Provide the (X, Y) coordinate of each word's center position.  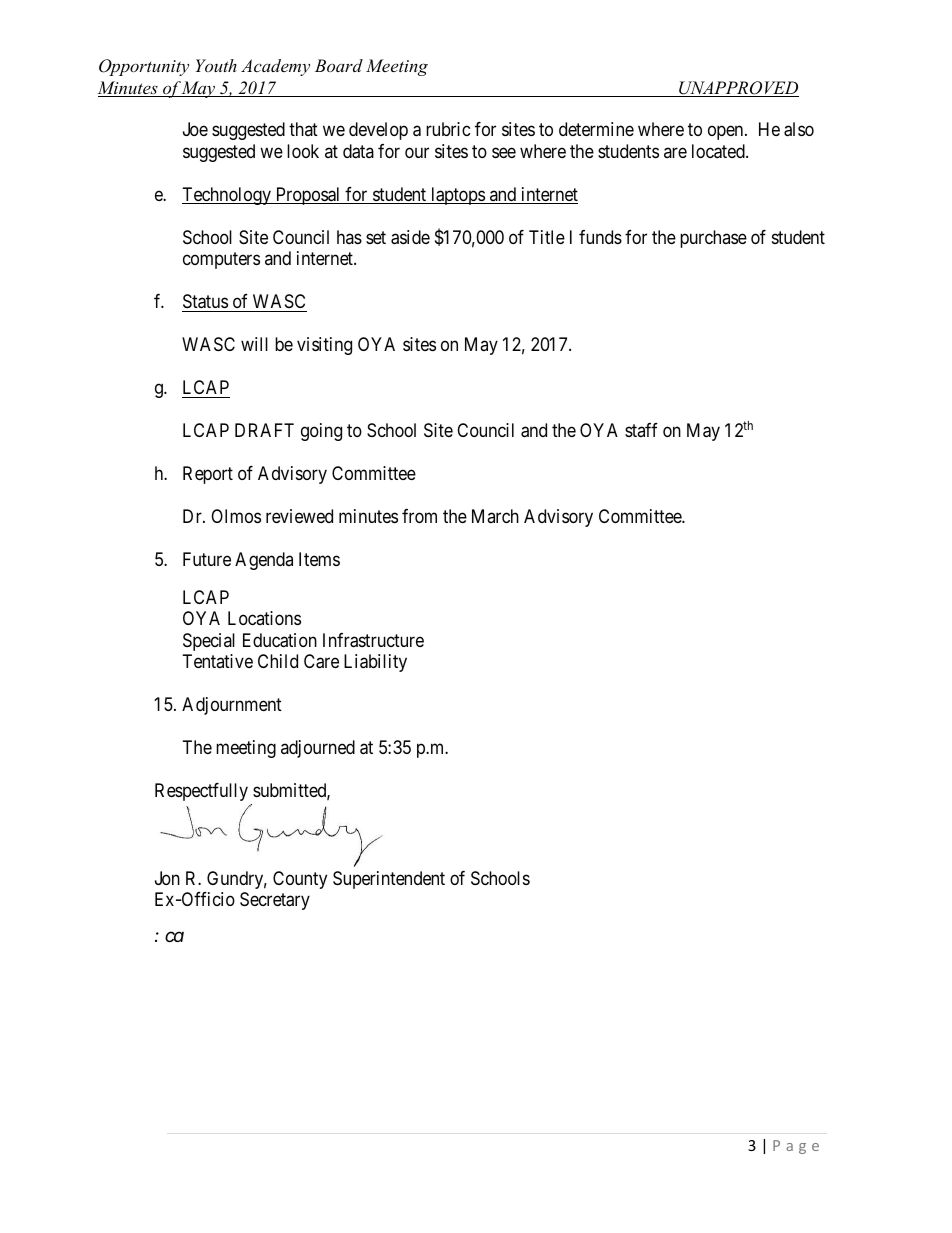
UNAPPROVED (738, 89)
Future (207, 559)
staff (641, 430)
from (419, 516)
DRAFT (264, 430)
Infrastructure (373, 640)
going (321, 432)
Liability (375, 663)
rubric (448, 129)
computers (221, 260)
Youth (216, 65)
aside (410, 237)
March (495, 516)
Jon (167, 878)
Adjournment (232, 706)
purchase (713, 239)
